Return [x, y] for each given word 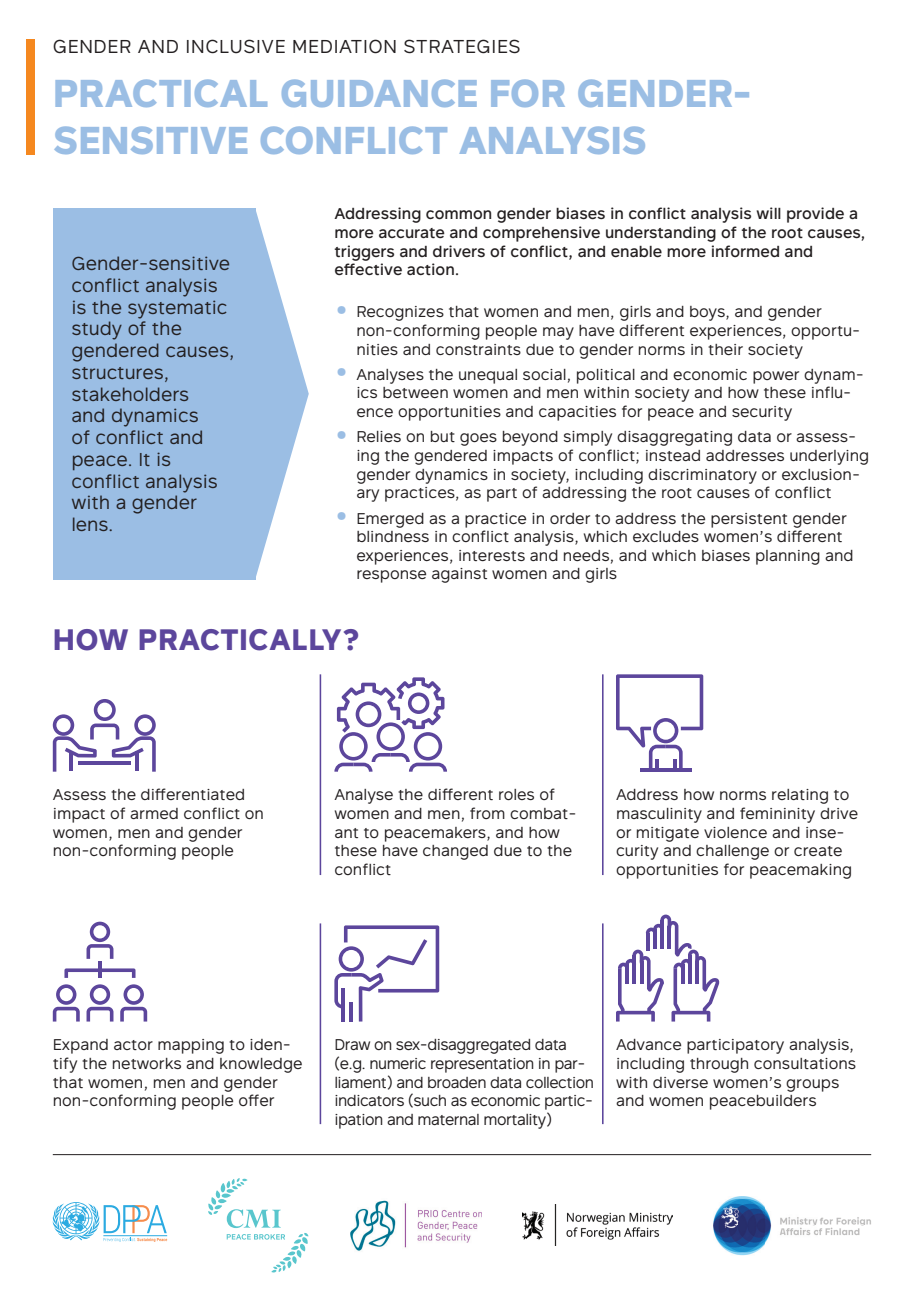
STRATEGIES [462, 46]
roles [516, 794]
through [719, 1065]
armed [154, 813]
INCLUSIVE [236, 46]
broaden [457, 1082]
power [776, 377]
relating [800, 796]
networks [147, 1063]
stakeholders [130, 394]
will [769, 213]
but [443, 436]
